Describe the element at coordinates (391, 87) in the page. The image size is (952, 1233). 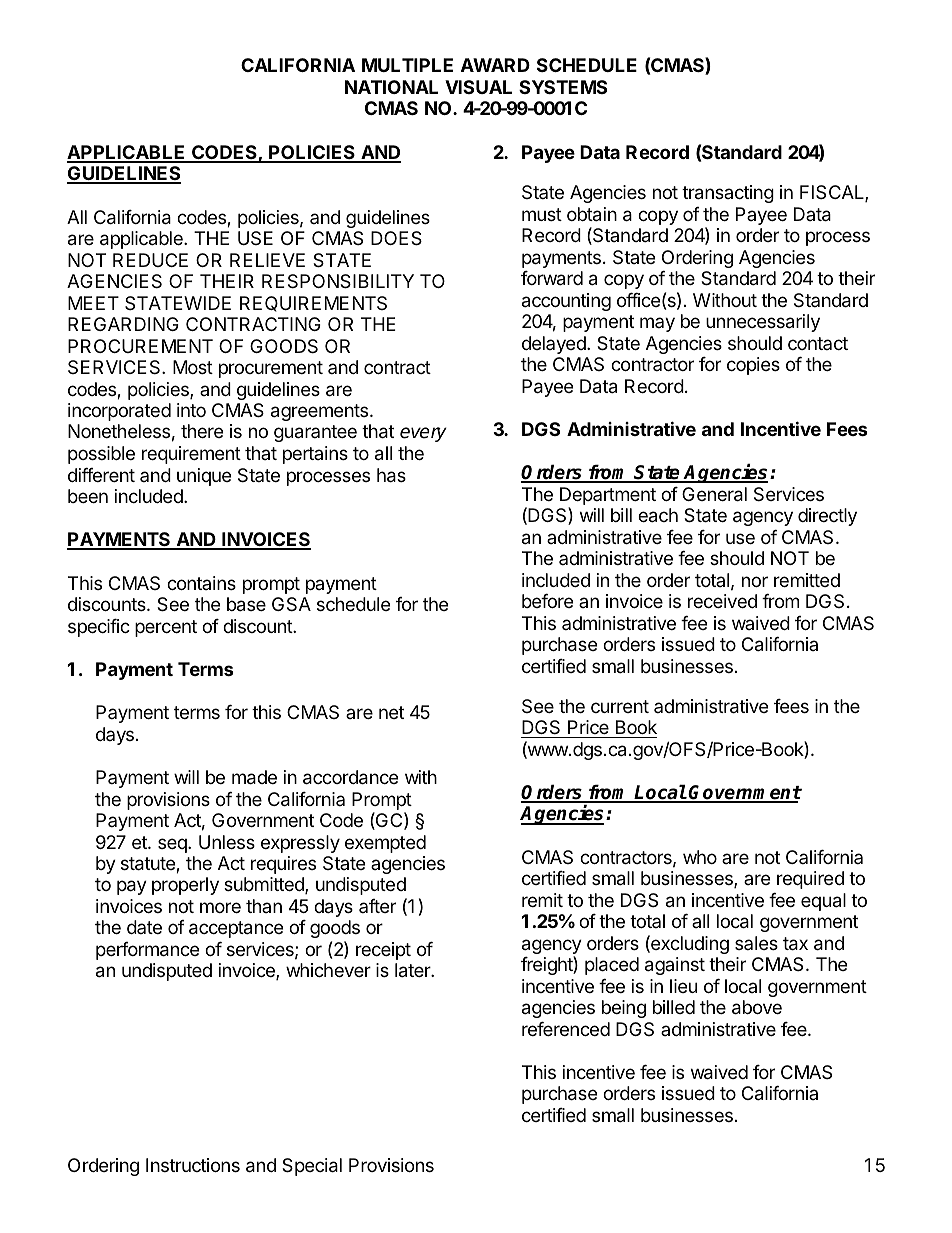
I see `NATIONAL` at that location.
